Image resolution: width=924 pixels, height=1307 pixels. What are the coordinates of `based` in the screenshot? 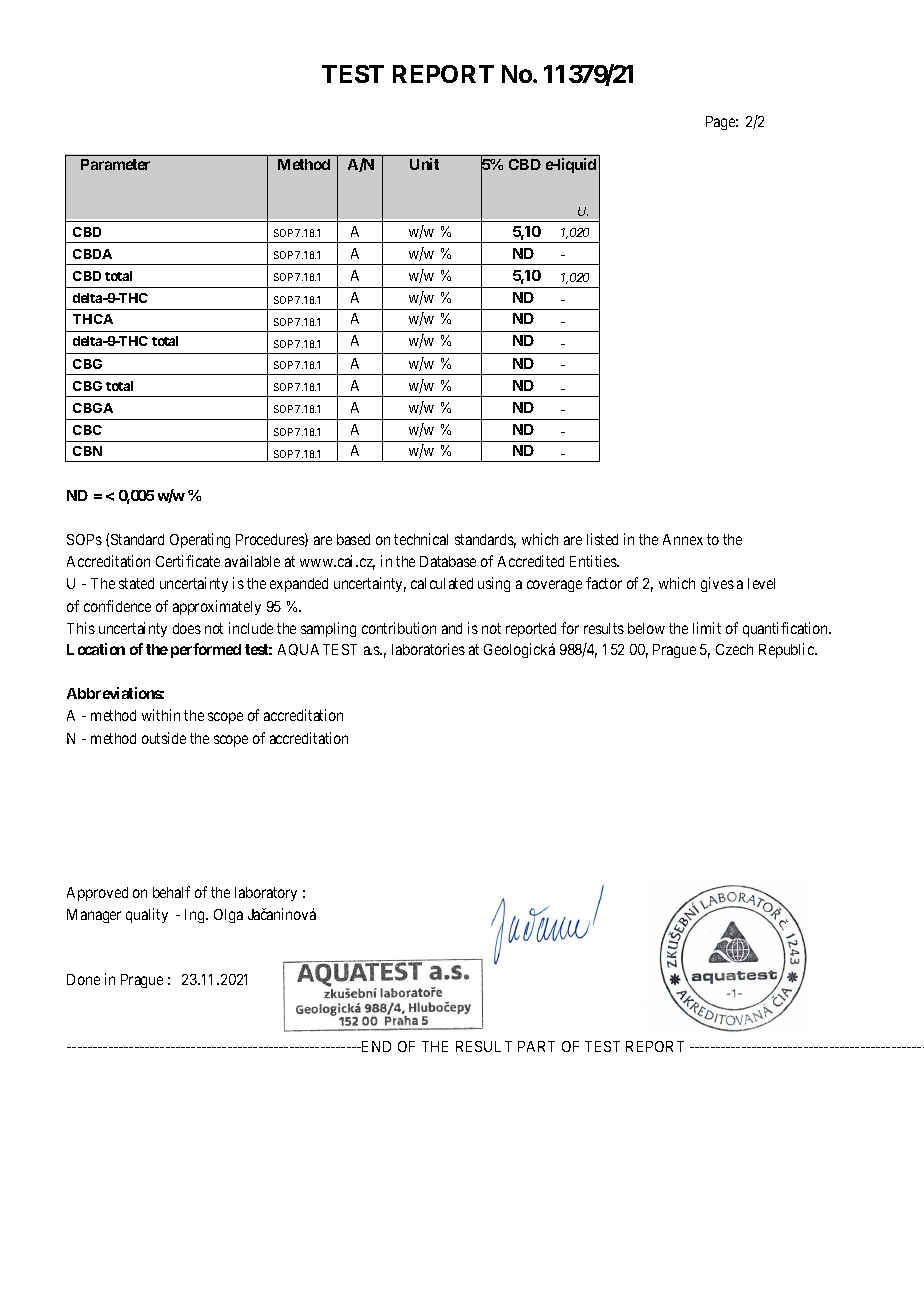 It's located at (353, 539).
